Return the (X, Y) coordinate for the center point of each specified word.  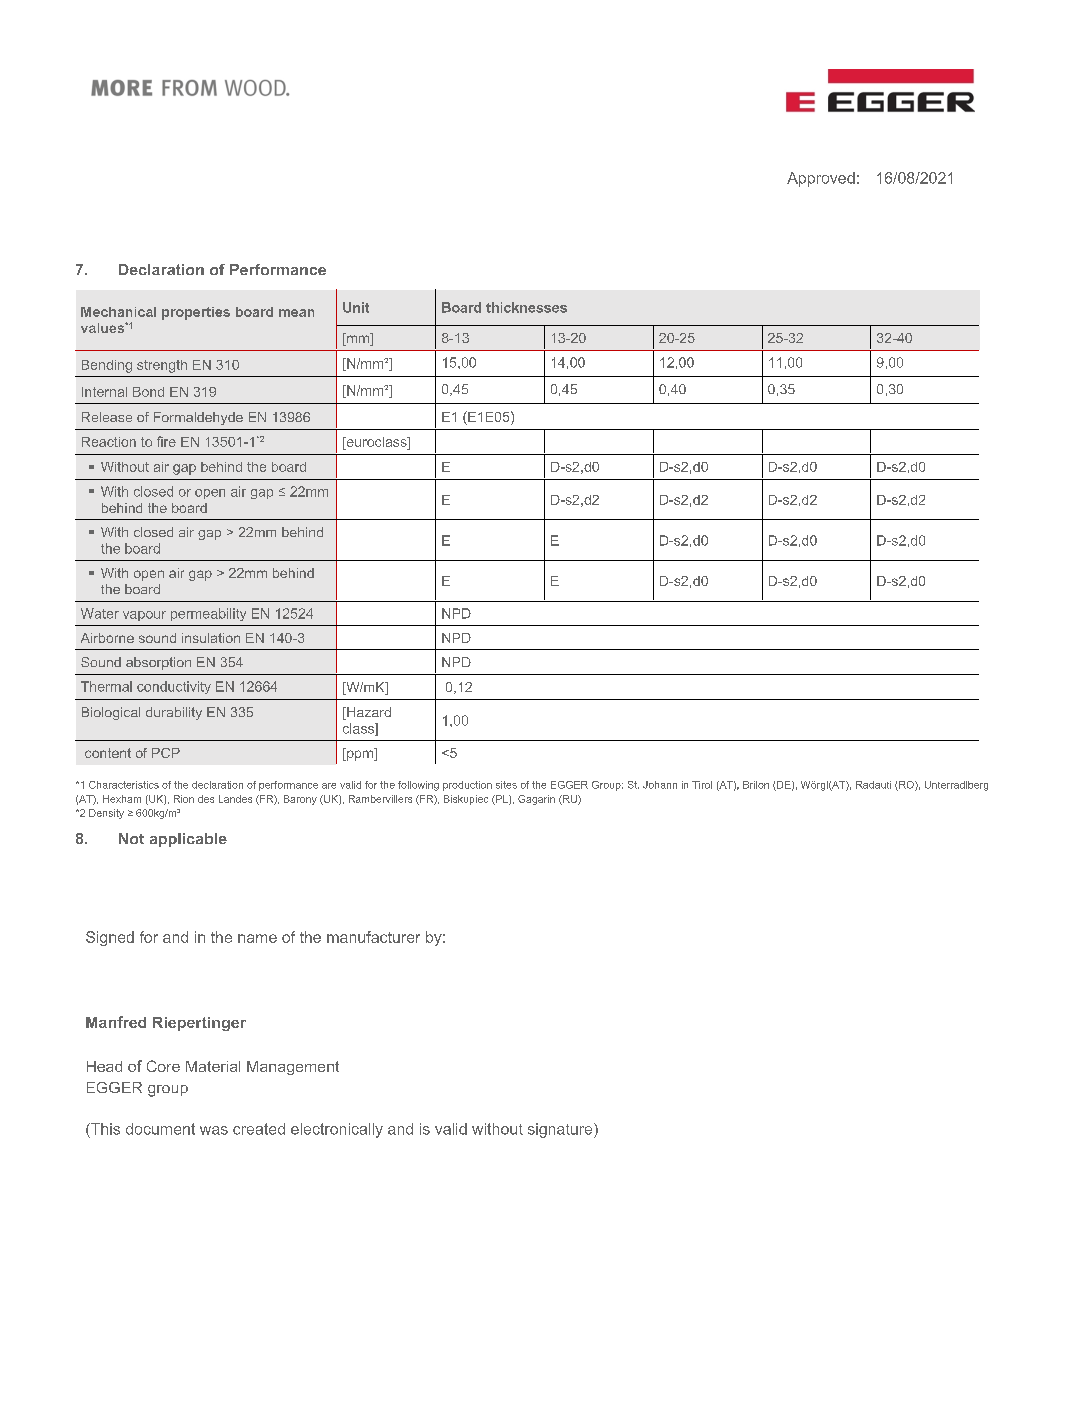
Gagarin (536, 800)
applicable (188, 840)
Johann (660, 785)
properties (196, 313)
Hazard (368, 713)
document (160, 1129)
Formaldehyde (198, 418)
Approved (821, 179)
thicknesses (526, 307)
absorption (158, 663)
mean (296, 313)
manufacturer (373, 937)
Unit (356, 307)
